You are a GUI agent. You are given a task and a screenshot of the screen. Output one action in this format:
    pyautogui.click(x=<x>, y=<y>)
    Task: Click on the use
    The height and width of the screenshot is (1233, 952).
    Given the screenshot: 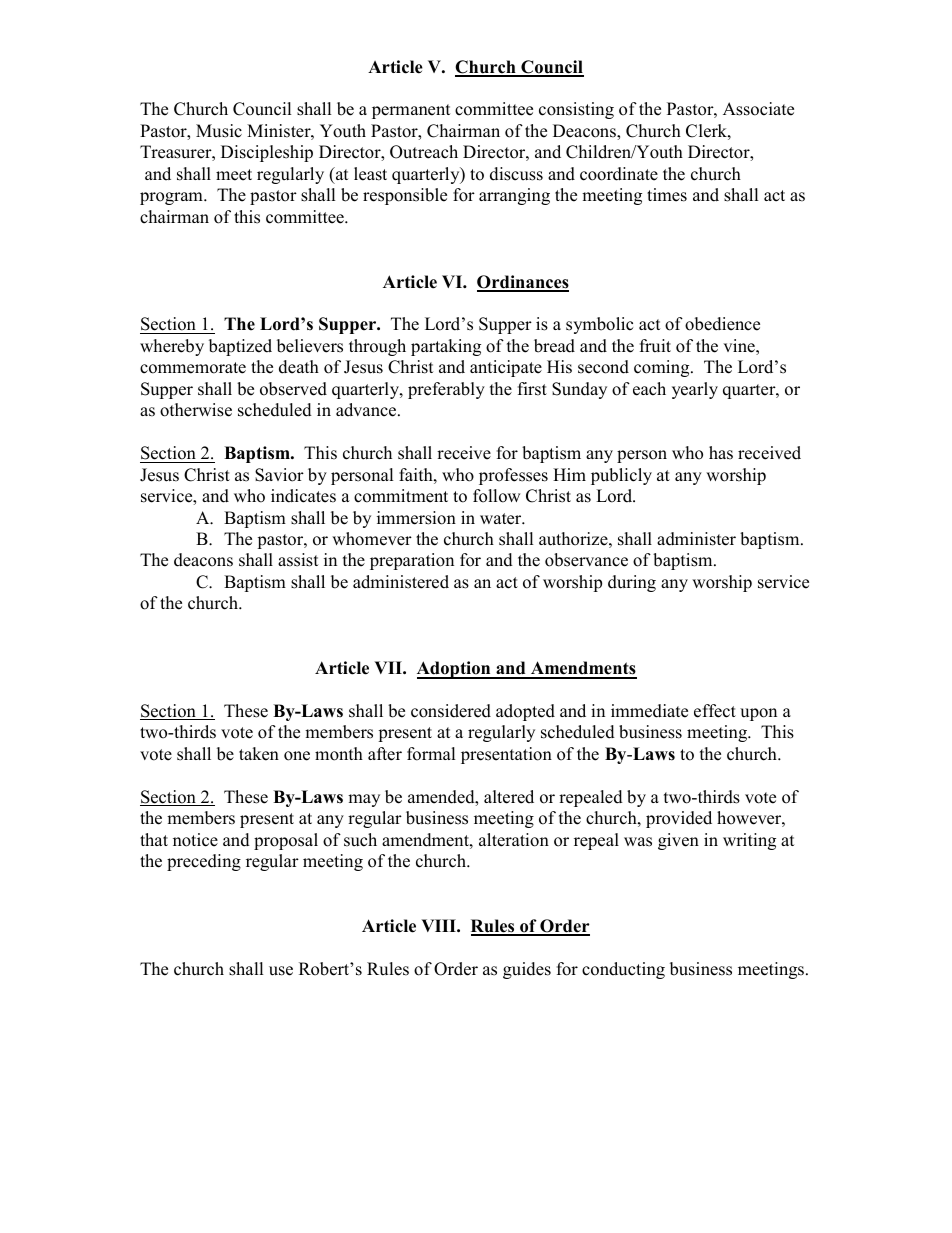 What is the action you would take?
    pyautogui.click(x=281, y=971)
